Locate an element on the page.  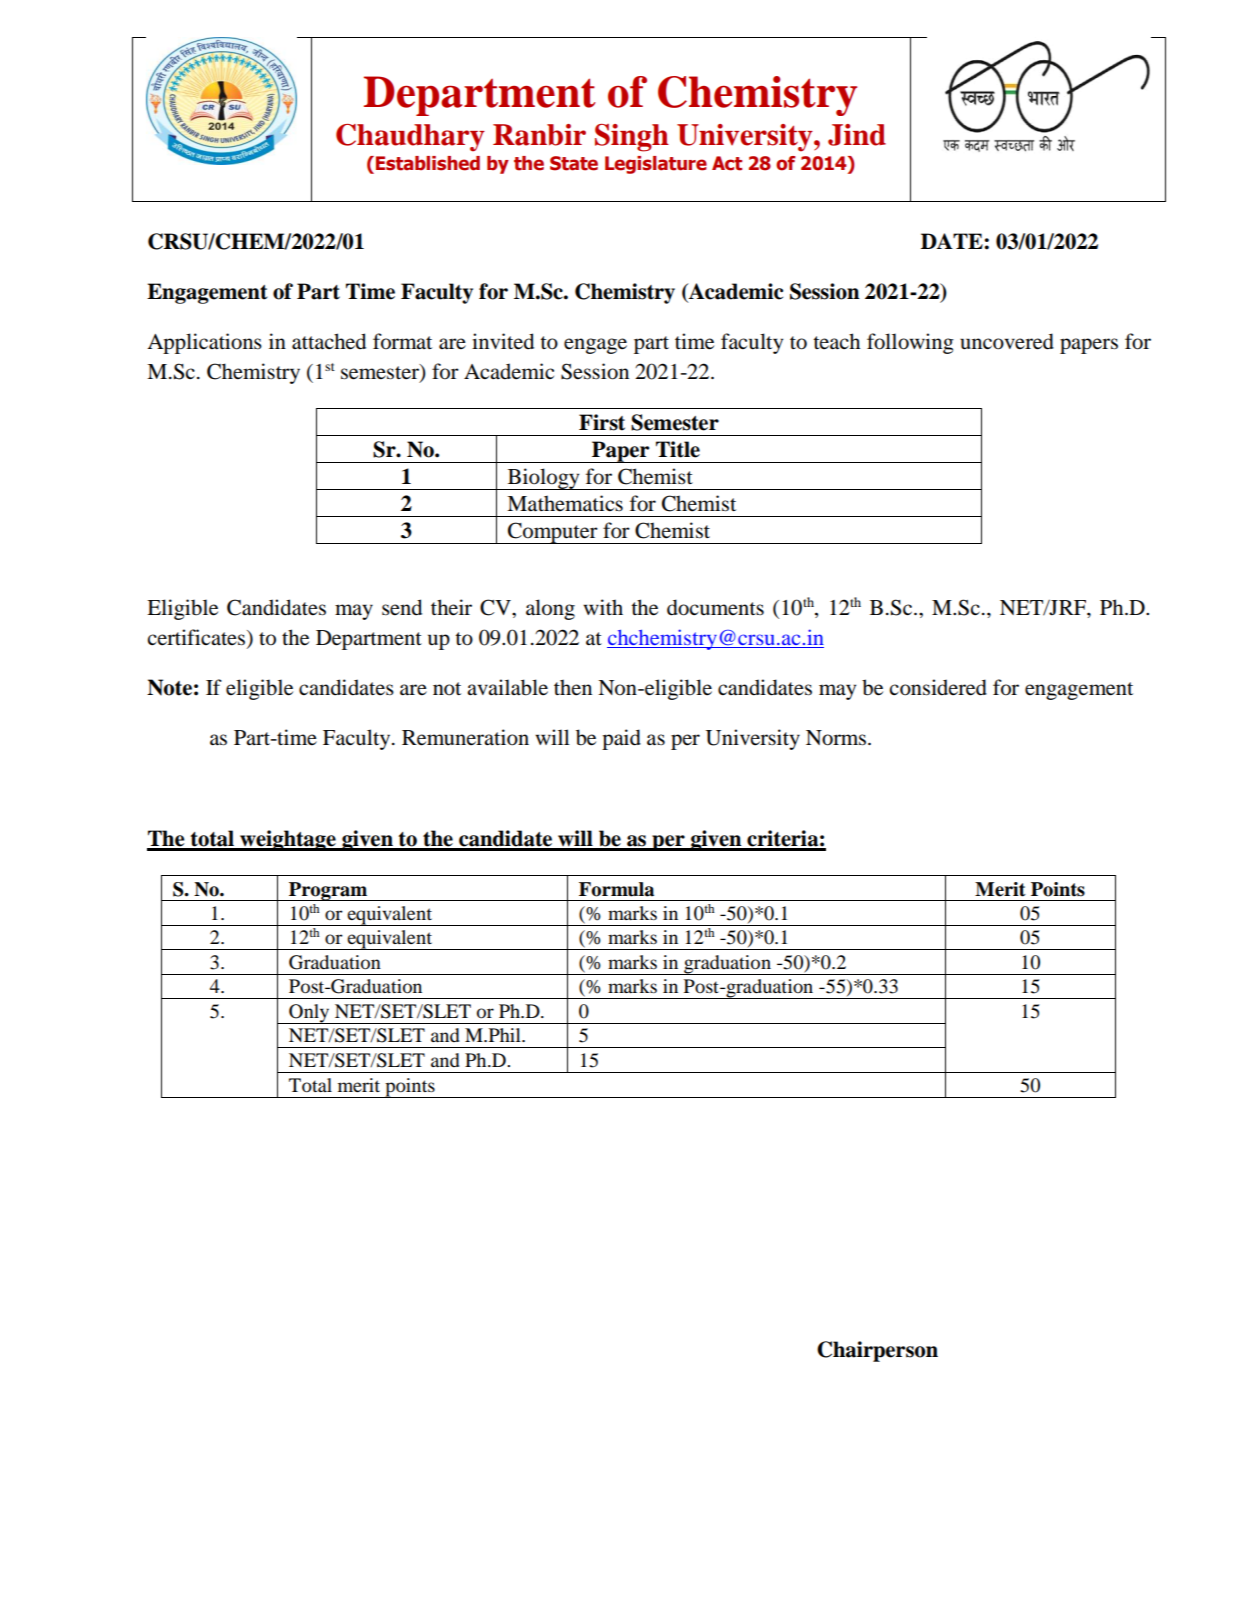
State is located at coordinates (574, 163).
